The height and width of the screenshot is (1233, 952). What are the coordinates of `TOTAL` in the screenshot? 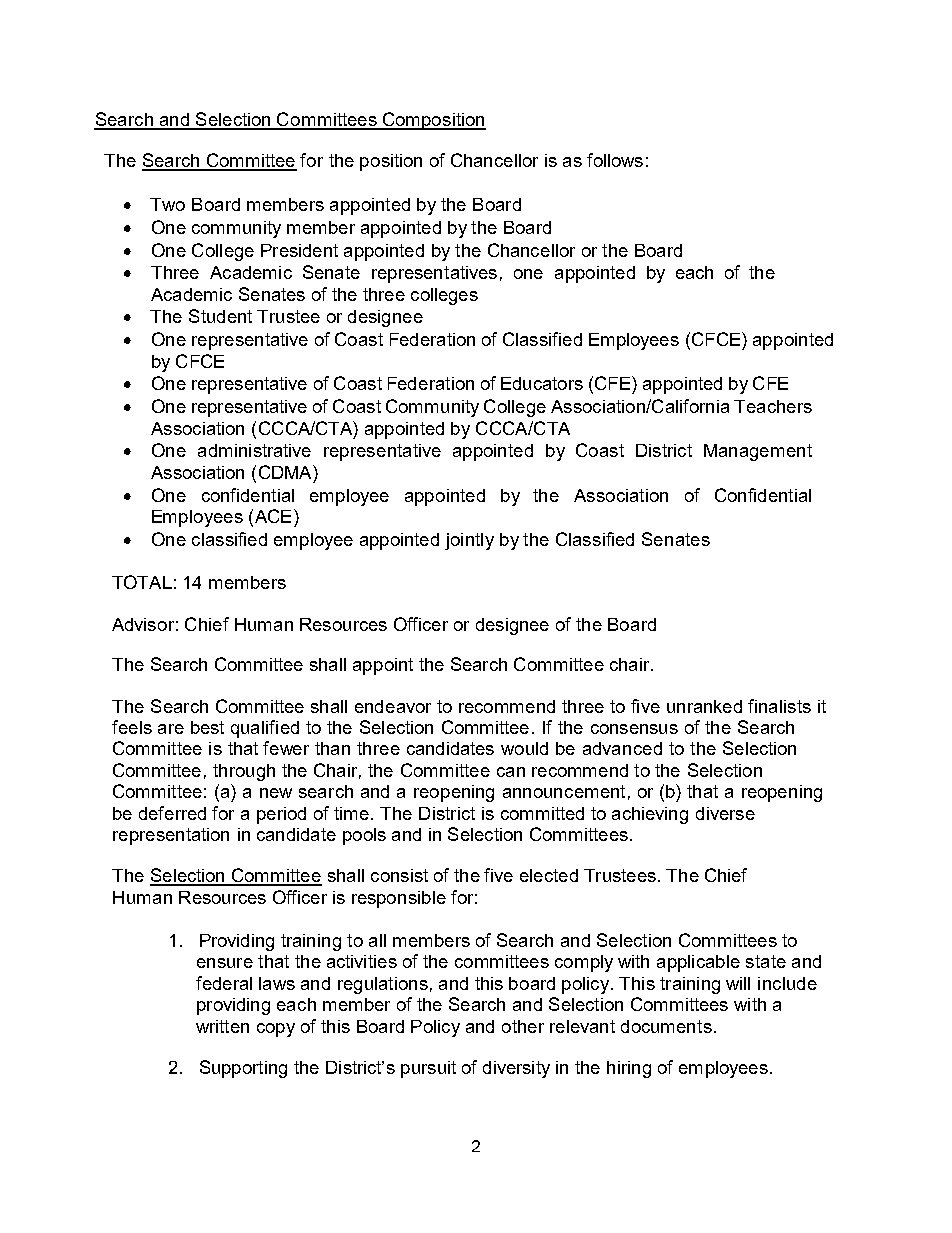 It's located at (142, 582).
